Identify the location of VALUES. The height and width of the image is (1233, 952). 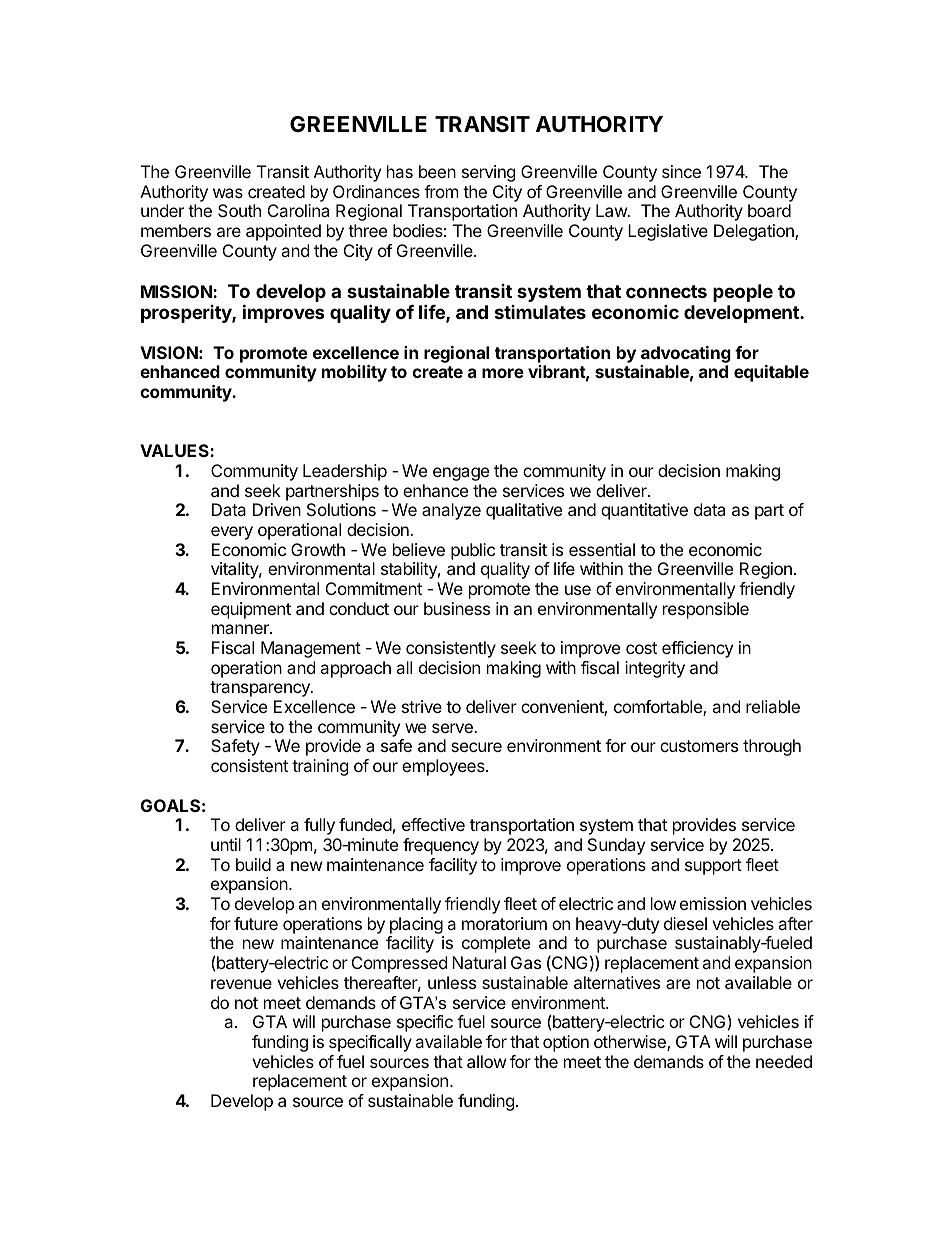
(175, 450).
